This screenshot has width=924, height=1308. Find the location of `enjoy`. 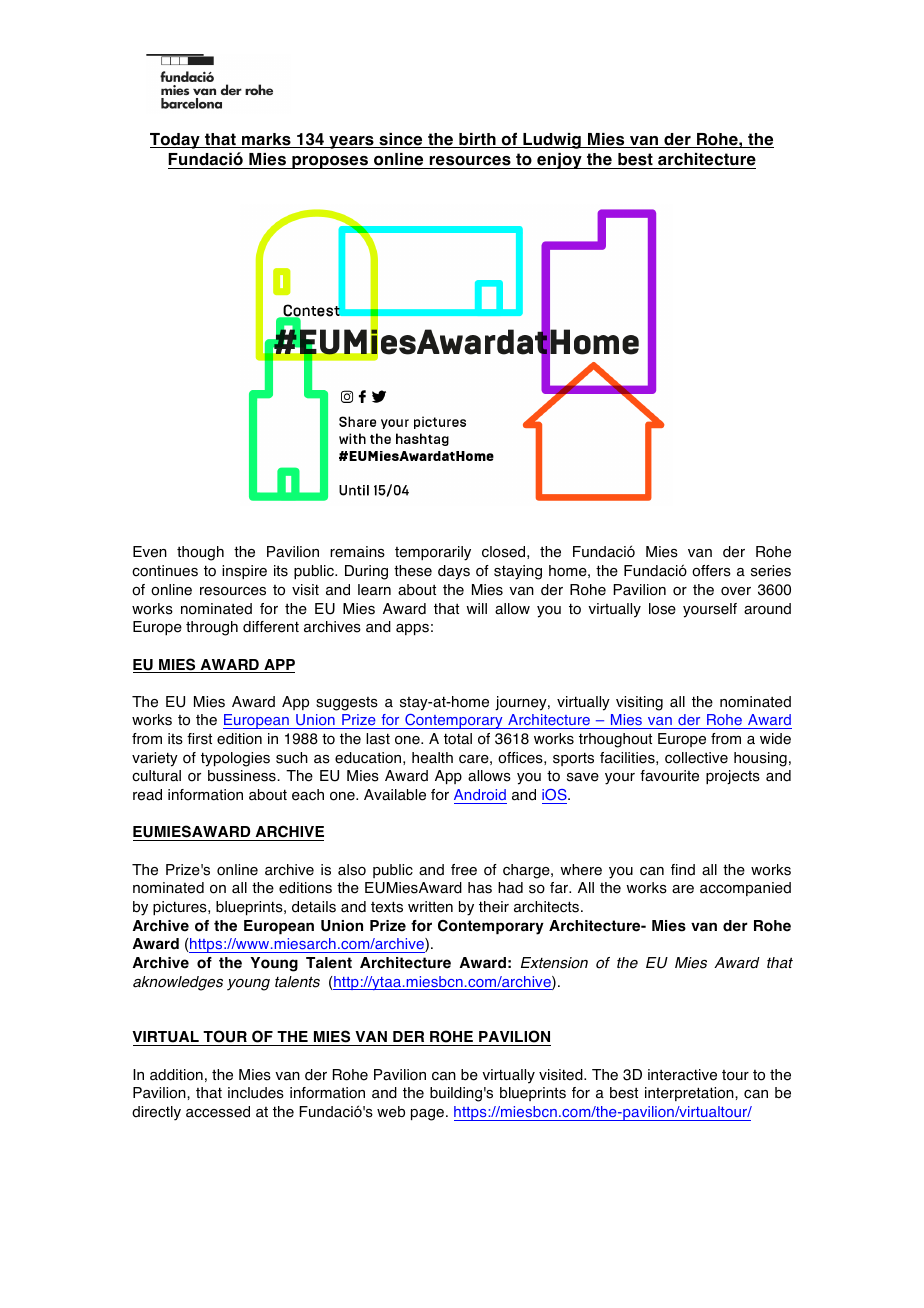

enjoy is located at coordinates (559, 161).
